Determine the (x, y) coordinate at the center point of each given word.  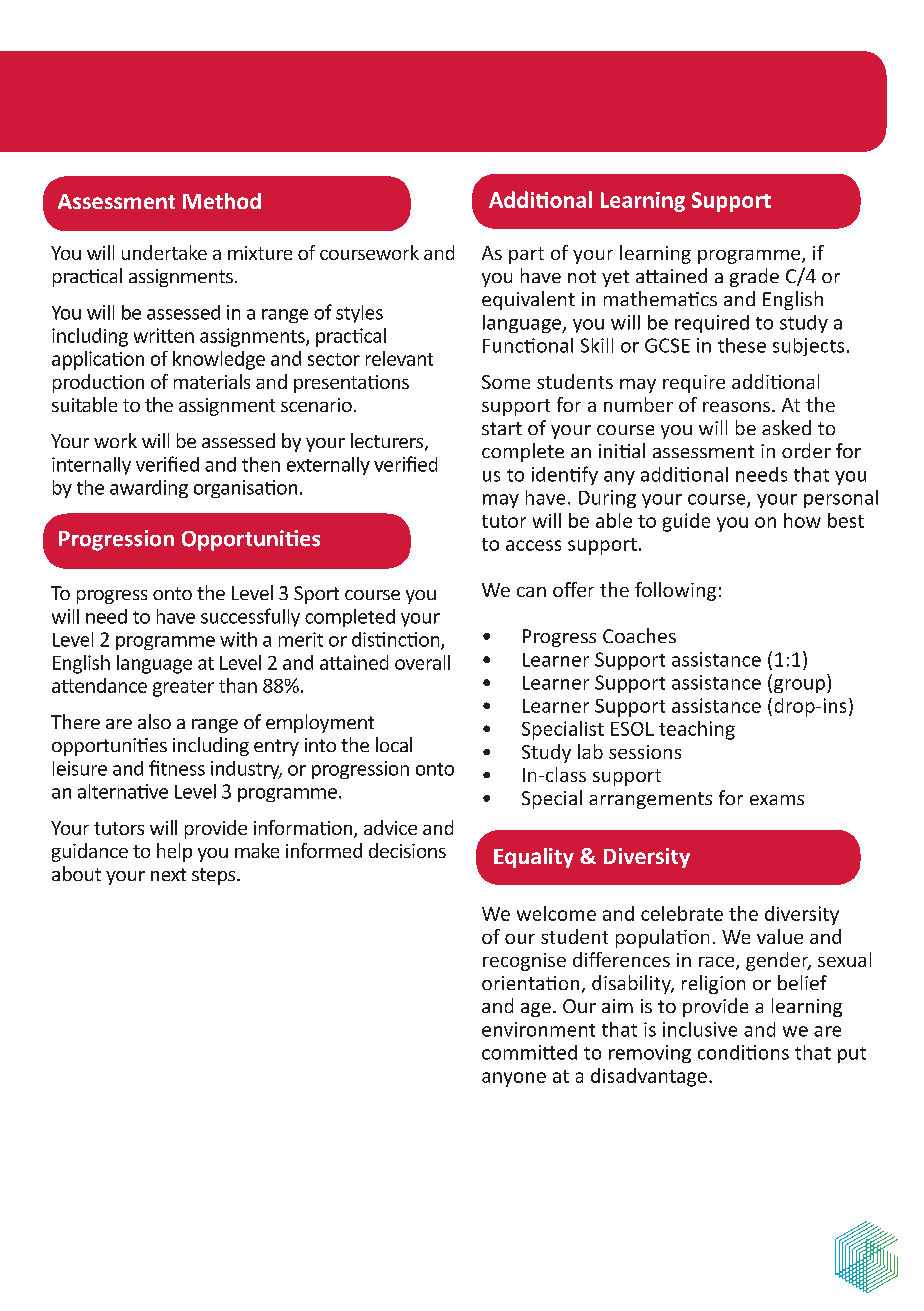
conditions (743, 1052)
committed (529, 1052)
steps (215, 876)
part (526, 255)
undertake (164, 252)
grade (754, 277)
